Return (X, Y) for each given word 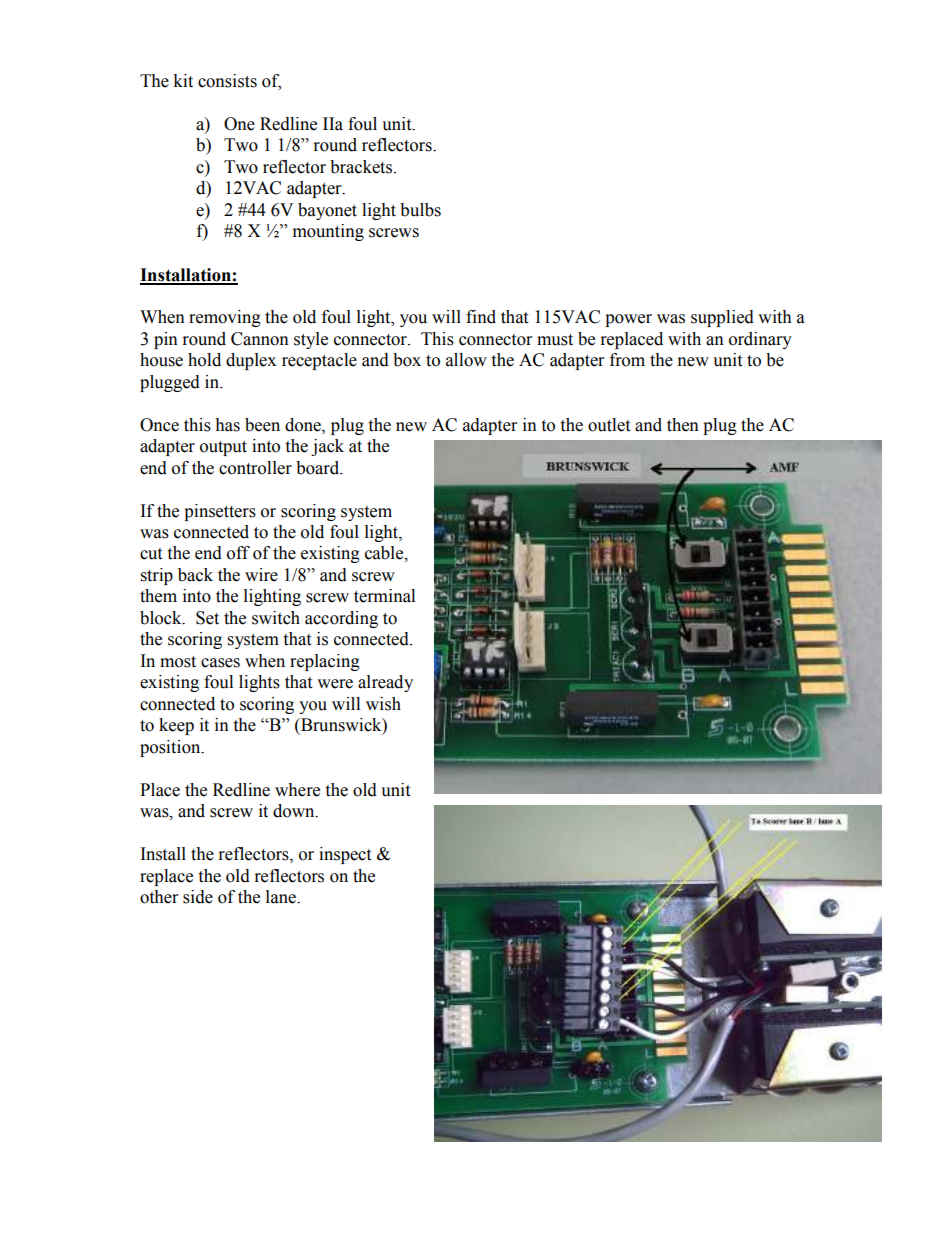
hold (204, 360)
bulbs (420, 210)
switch (276, 618)
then (683, 425)
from (627, 360)
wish (383, 704)
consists (227, 81)
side (198, 897)
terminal (384, 596)
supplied (722, 318)
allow (466, 360)
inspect (345, 855)
